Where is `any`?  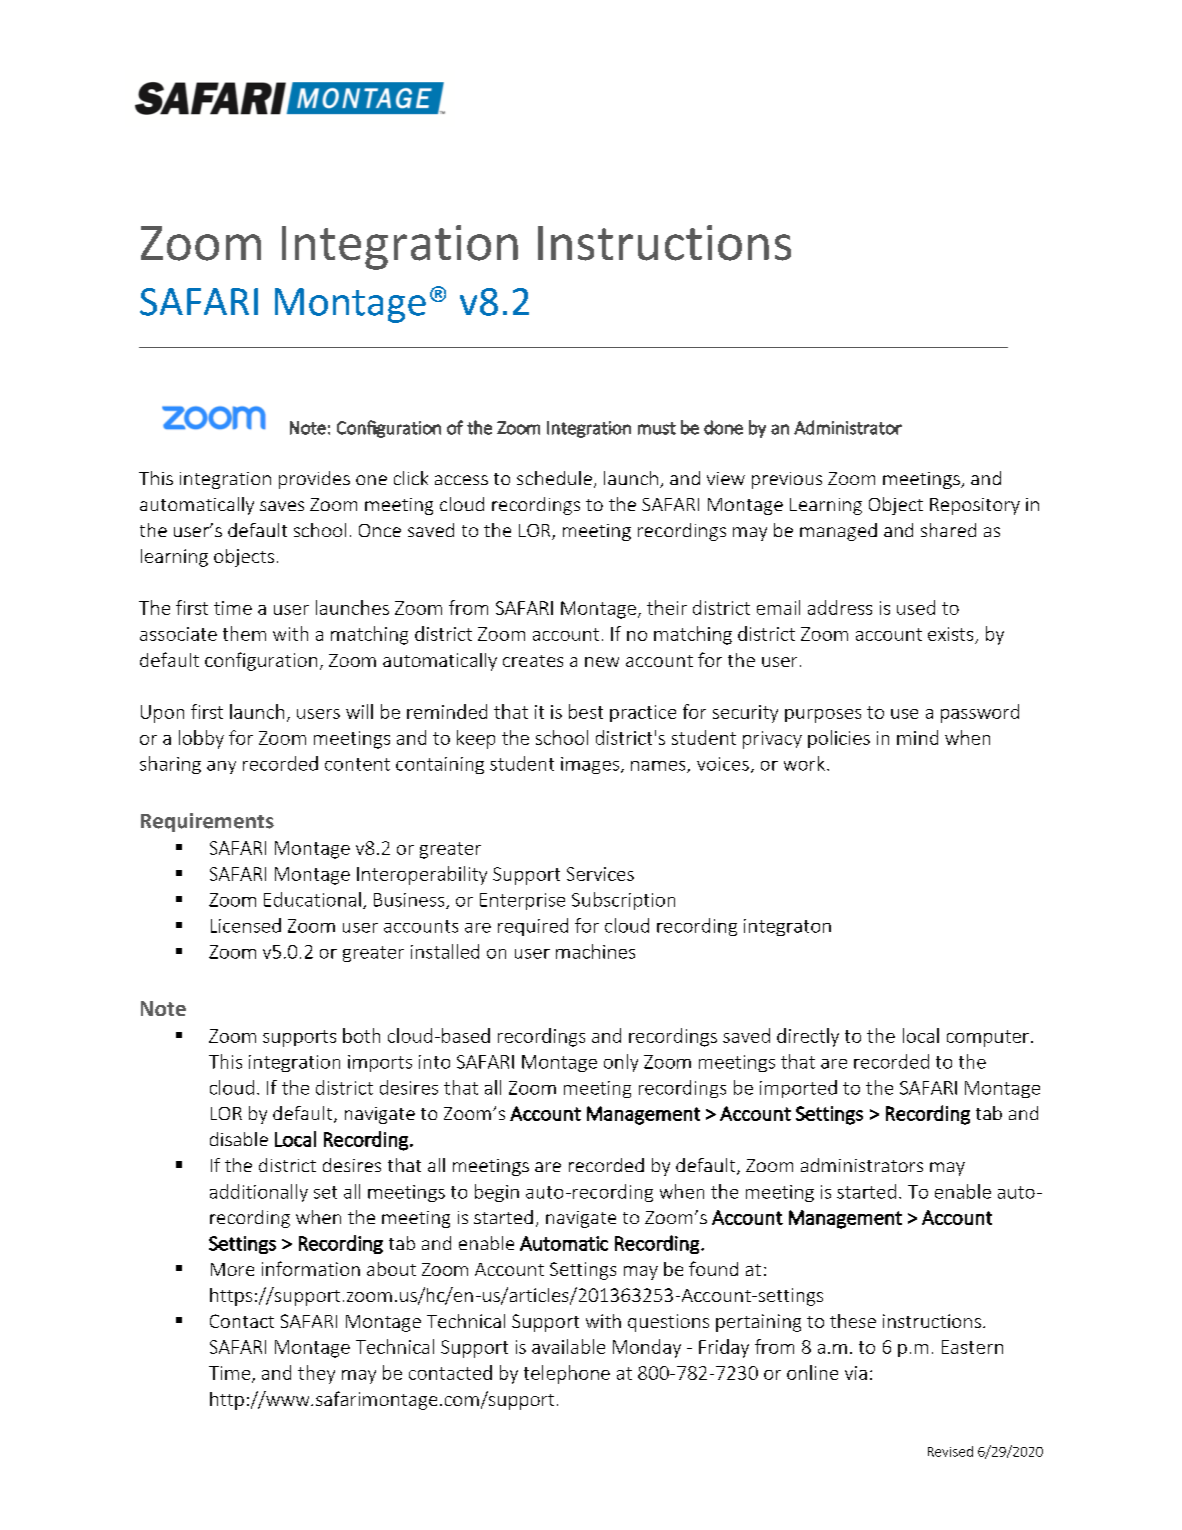 any is located at coordinates (221, 767).
